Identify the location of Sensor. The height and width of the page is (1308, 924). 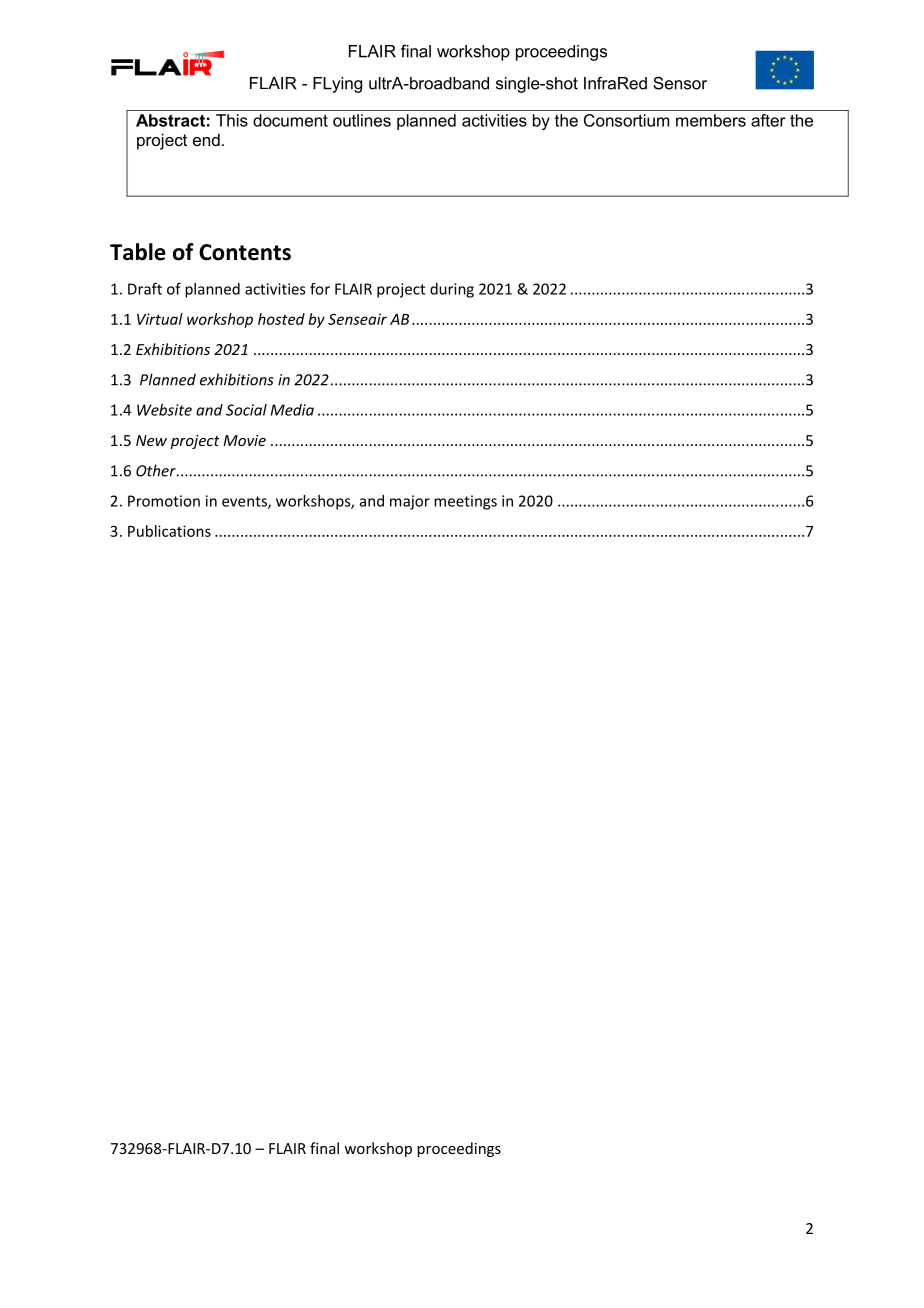
(680, 83).
